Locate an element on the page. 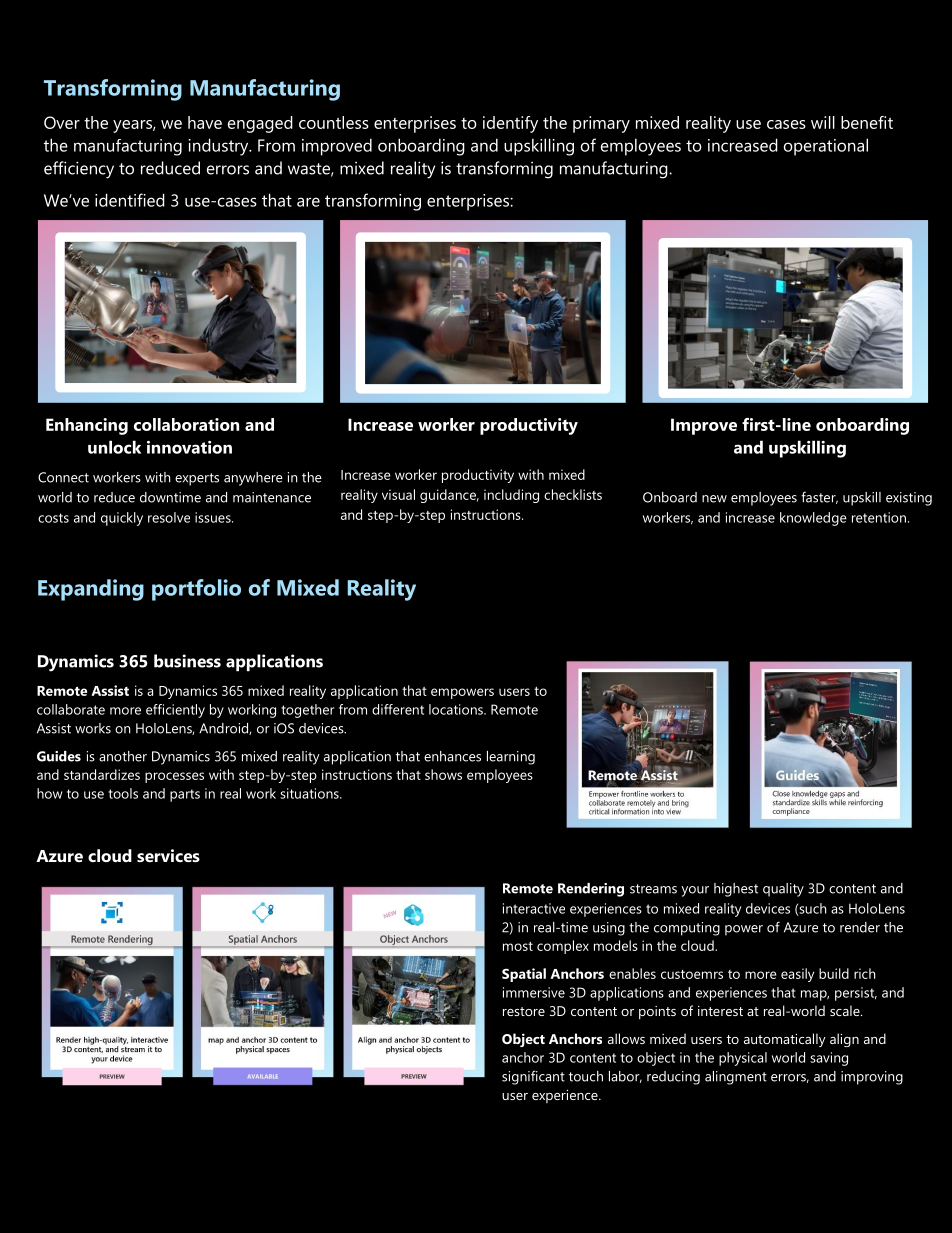 Image resolution: width=952 pixels, height=1233 pixels. including is located at coordinates (511, 496).
